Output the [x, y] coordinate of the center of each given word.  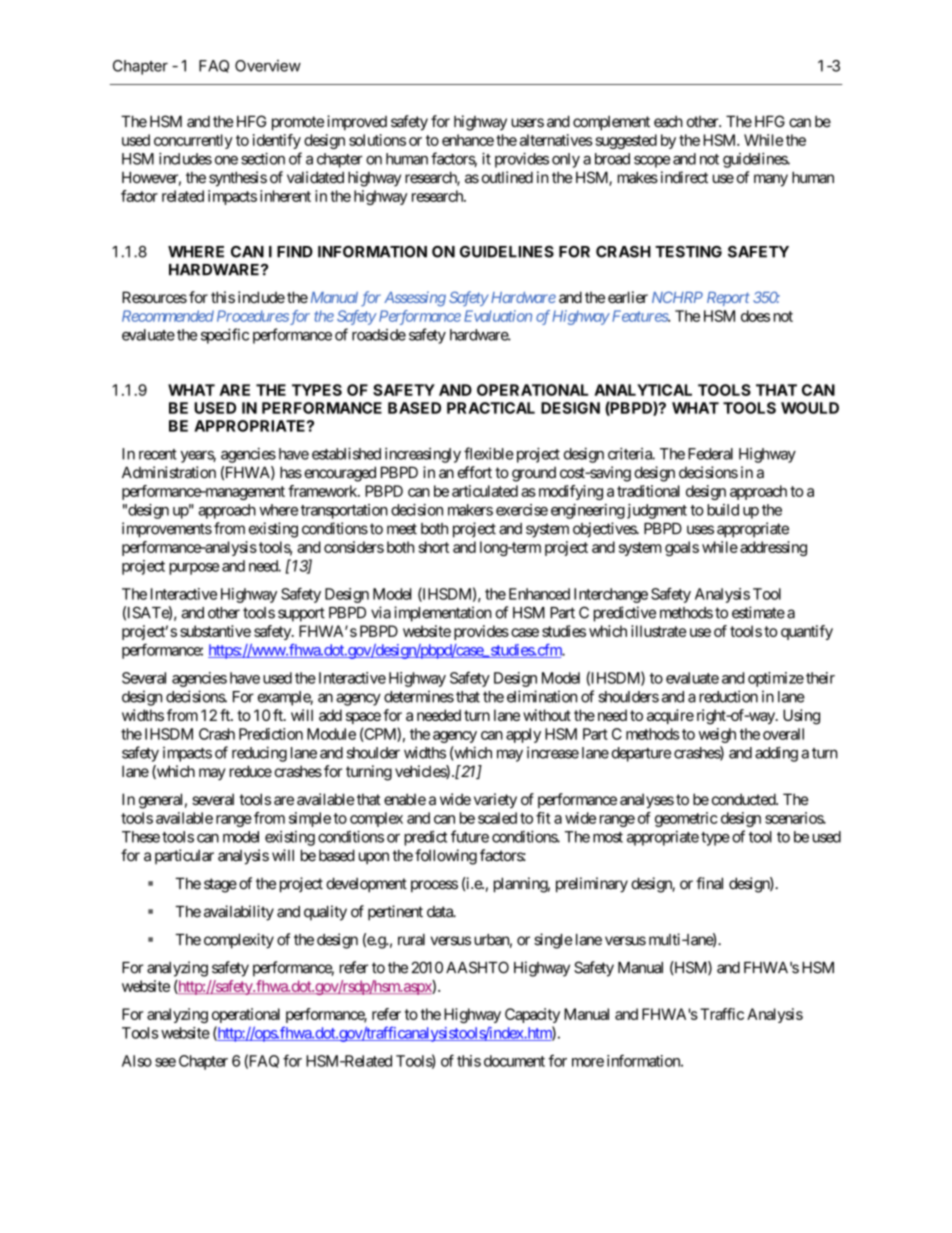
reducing [259, 754]
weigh [717, 735]
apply [523, 735]
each [668, 122]
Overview [268, 66]
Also [137, 1061]
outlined [507, 177]
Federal [710, 454]
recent [158, 454]
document [514, 1061]
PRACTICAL [491, 408]
